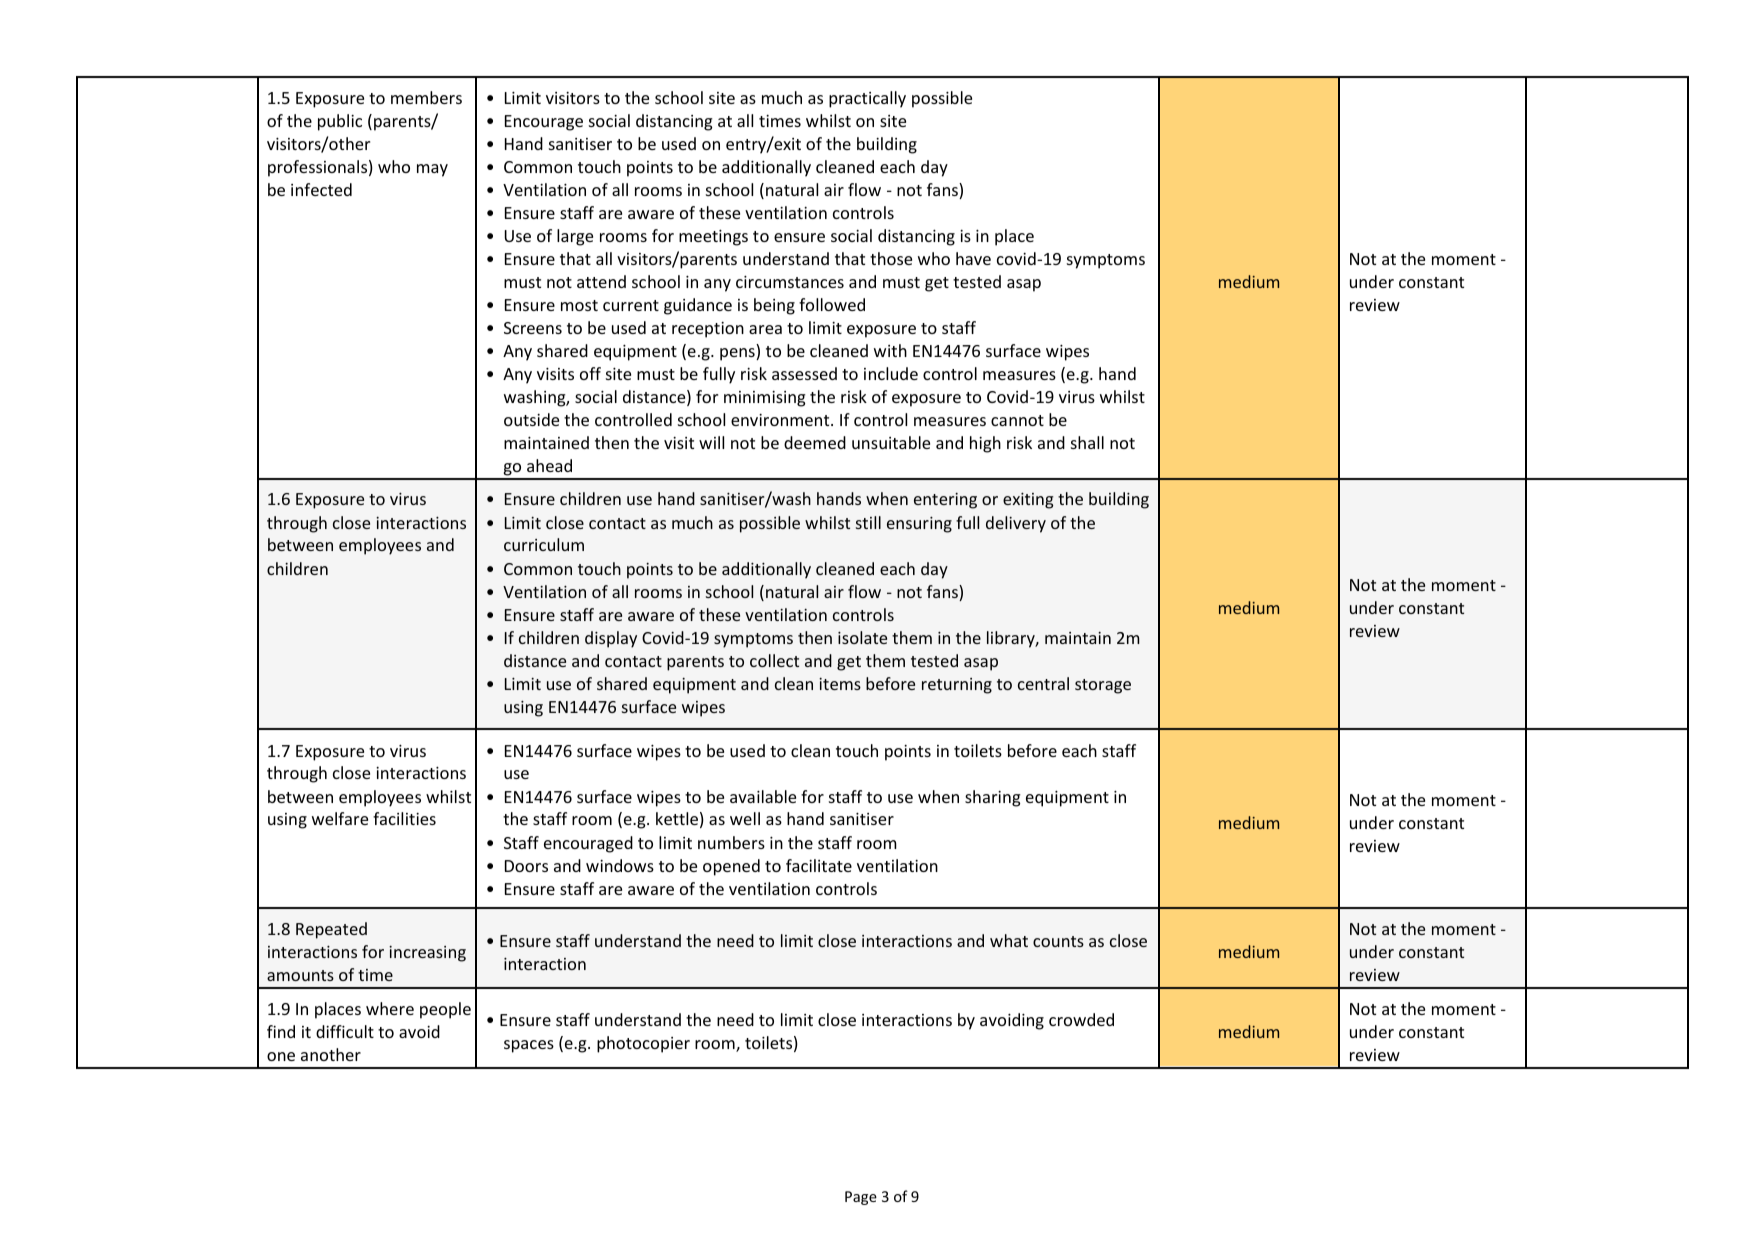 The image size is (1763, 1246). What do you see at coordinates (611, 639) in the screenshot?
I see `display` at bounding box center [611, 639].
